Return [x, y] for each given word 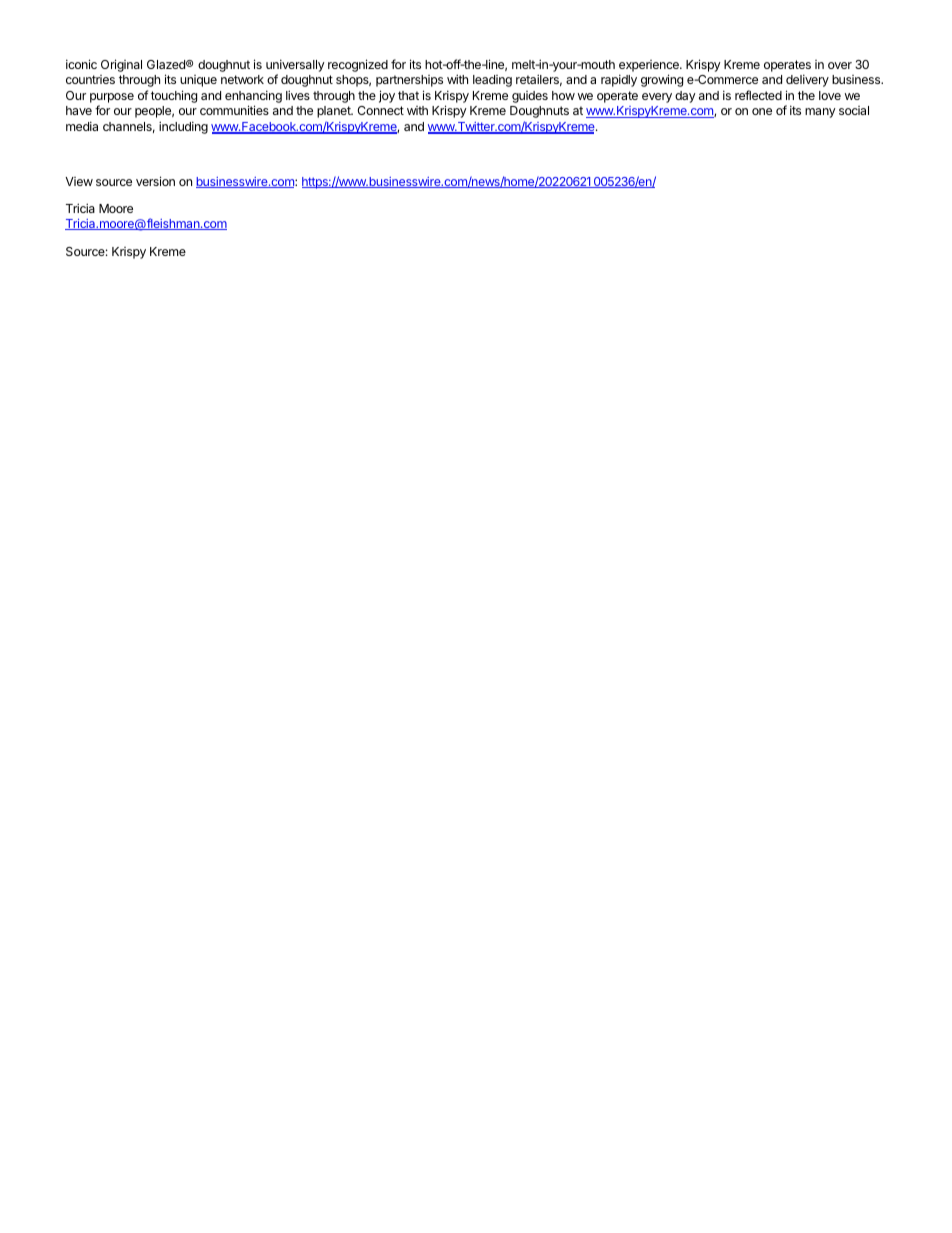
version [155, 181]
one [762, 111]
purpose [112, 98]
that [408, 95]
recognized [358, 65]
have [79, 110]
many [820, 113]
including [183, 127]
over [840, 65]
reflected [758, 95]
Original [121, 65]
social [854, 110]
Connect [380, 110]
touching [174, 96]
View [79, 181]
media [82, 126]
